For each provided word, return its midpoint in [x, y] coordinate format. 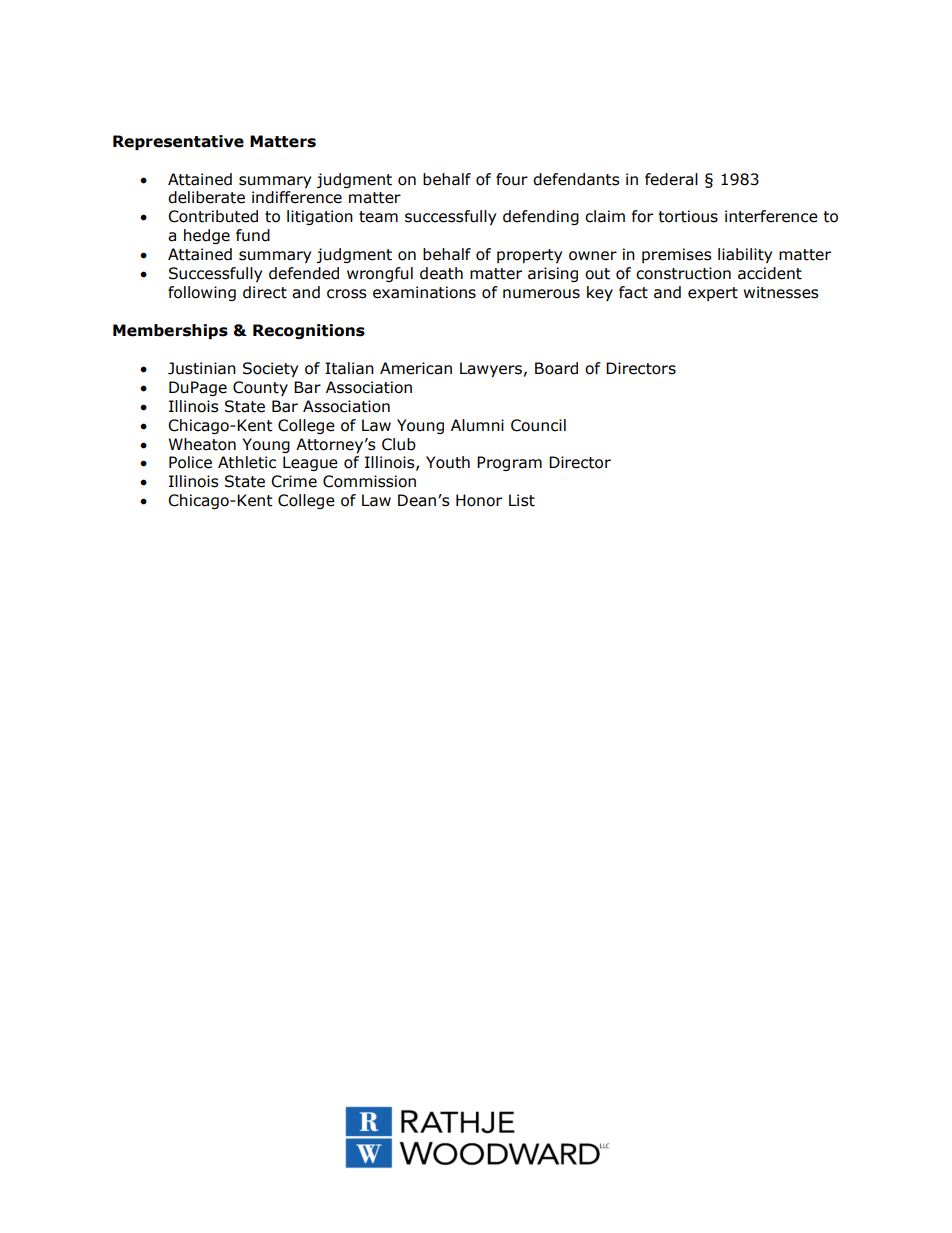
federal [671, 179]
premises [677, 255]
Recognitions [309, 331]
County [260, 388]
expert [713, 294]
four [512, 179]
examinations [424, 292]
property [529, 256]
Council [538, 425]
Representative [178, 142]
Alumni [477, 425]
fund [253, 235]
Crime [294, 481]
